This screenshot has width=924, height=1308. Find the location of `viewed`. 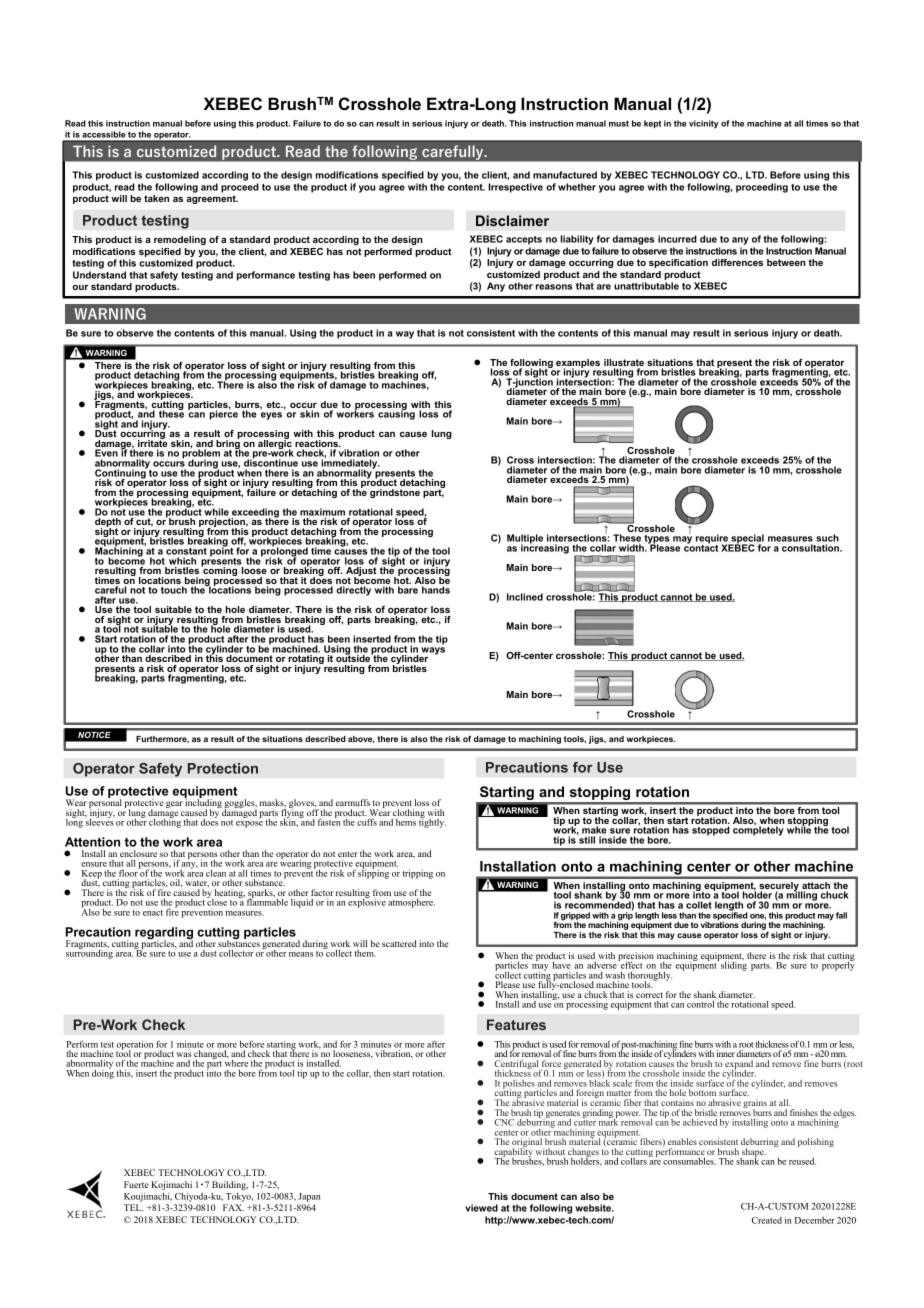

viewed is located at coordinates (481, 1208).
